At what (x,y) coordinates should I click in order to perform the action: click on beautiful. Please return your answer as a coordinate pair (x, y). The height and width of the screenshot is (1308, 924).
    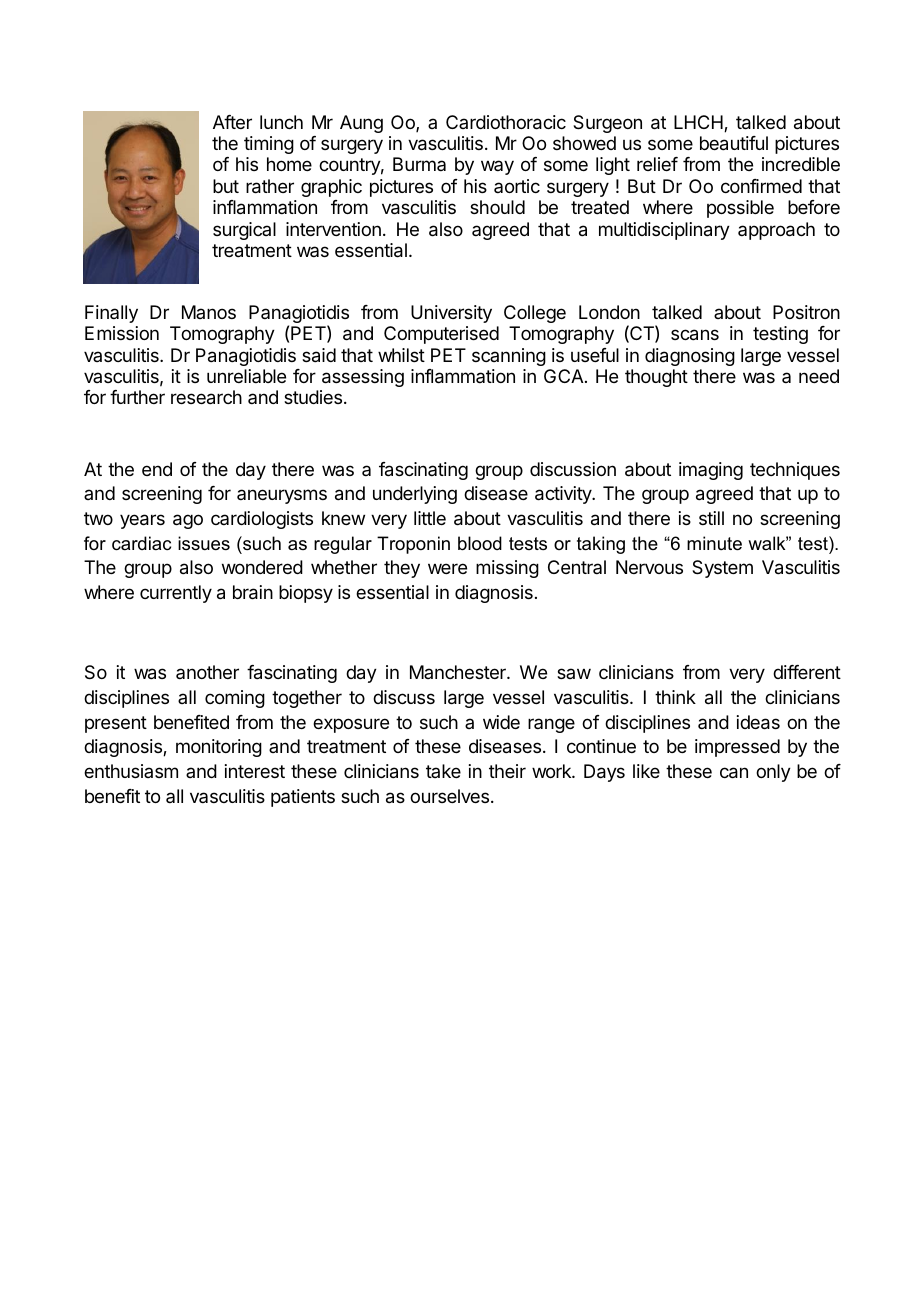
    Looking at the image, I should click on (734, 143).
